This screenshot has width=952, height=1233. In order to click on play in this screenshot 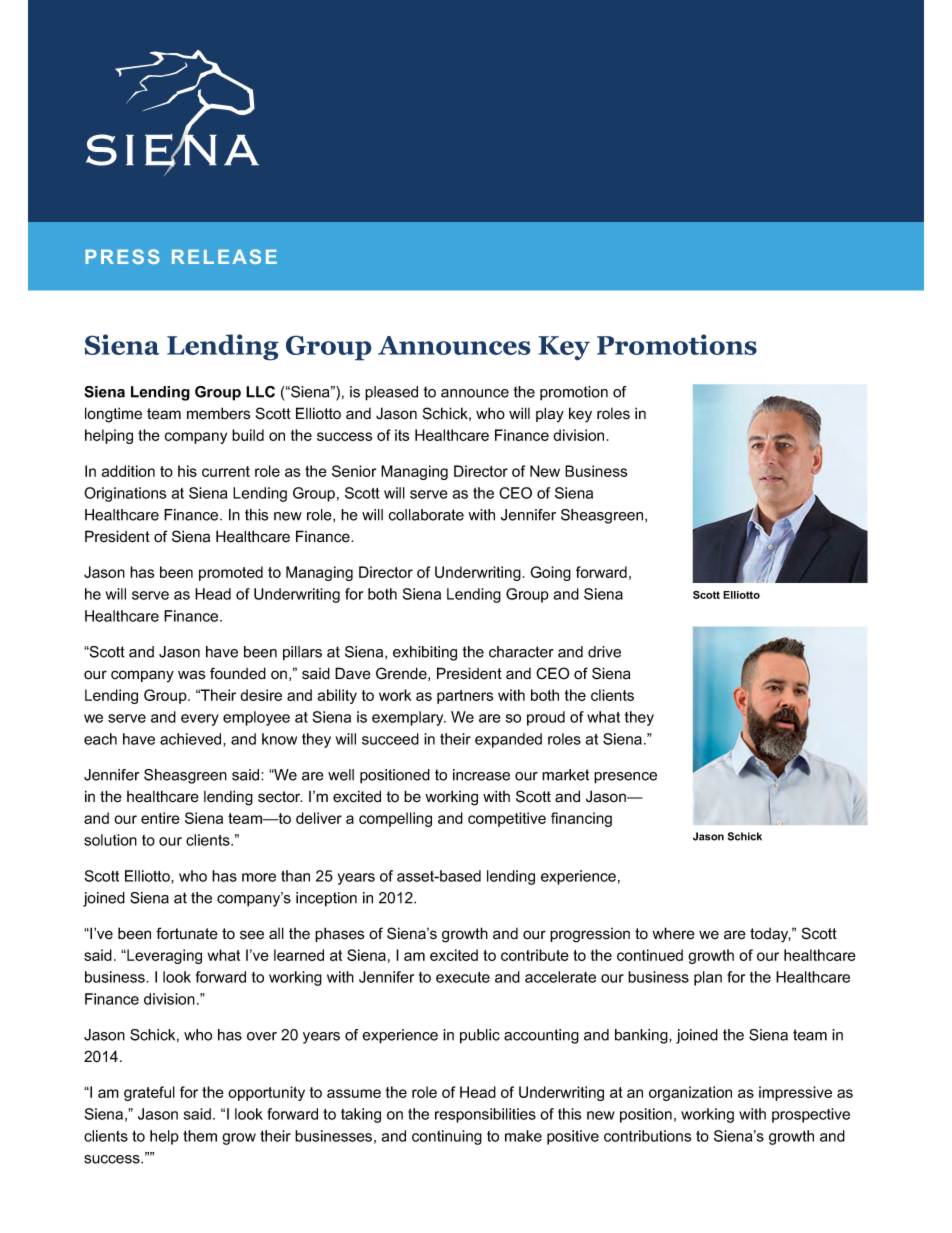, I will do `click(550, 415)`.
